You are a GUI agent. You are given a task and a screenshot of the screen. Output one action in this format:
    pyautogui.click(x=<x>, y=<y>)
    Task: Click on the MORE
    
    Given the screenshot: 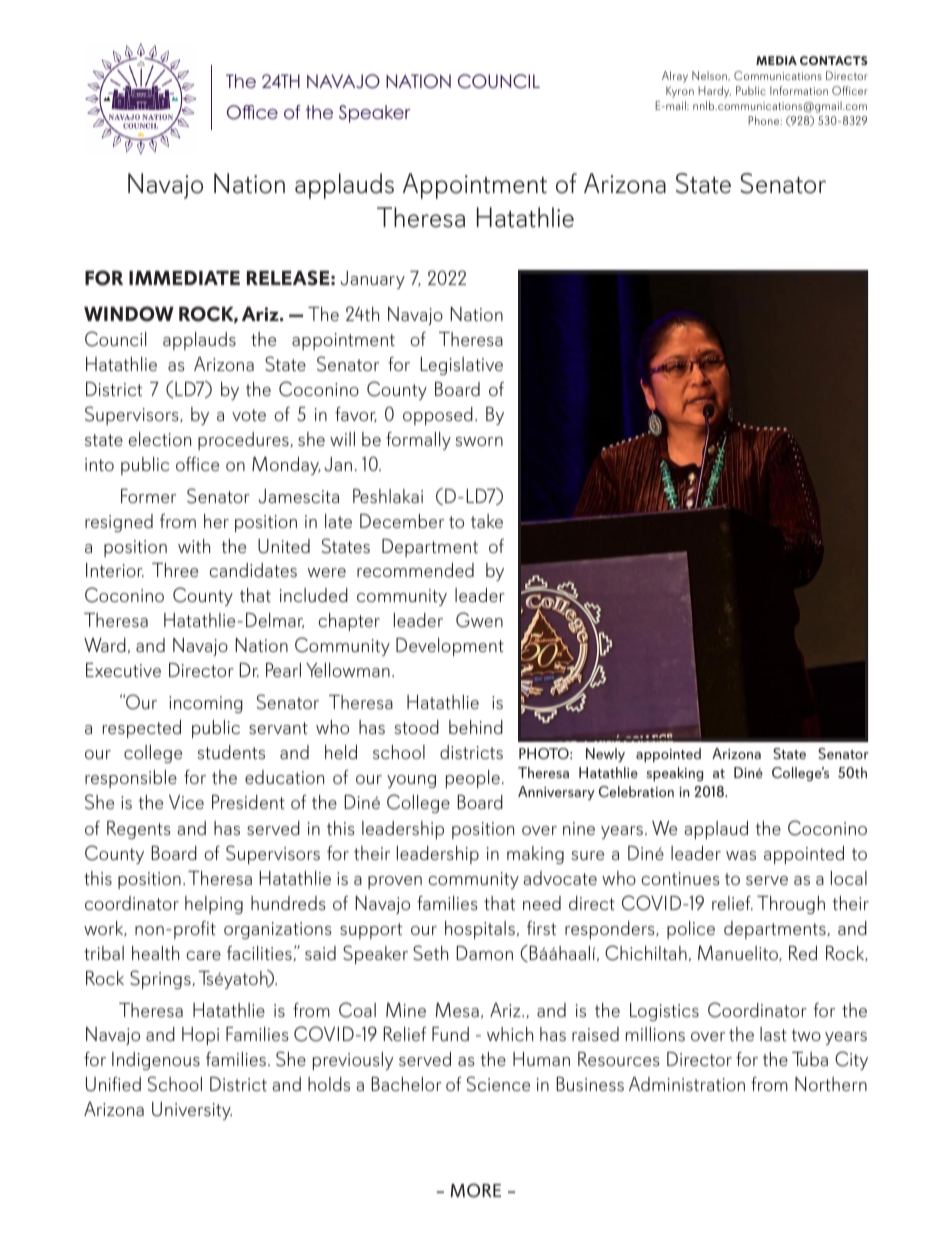 What is the action you would take?
    pyautogui.click(x=475, y=1190)
